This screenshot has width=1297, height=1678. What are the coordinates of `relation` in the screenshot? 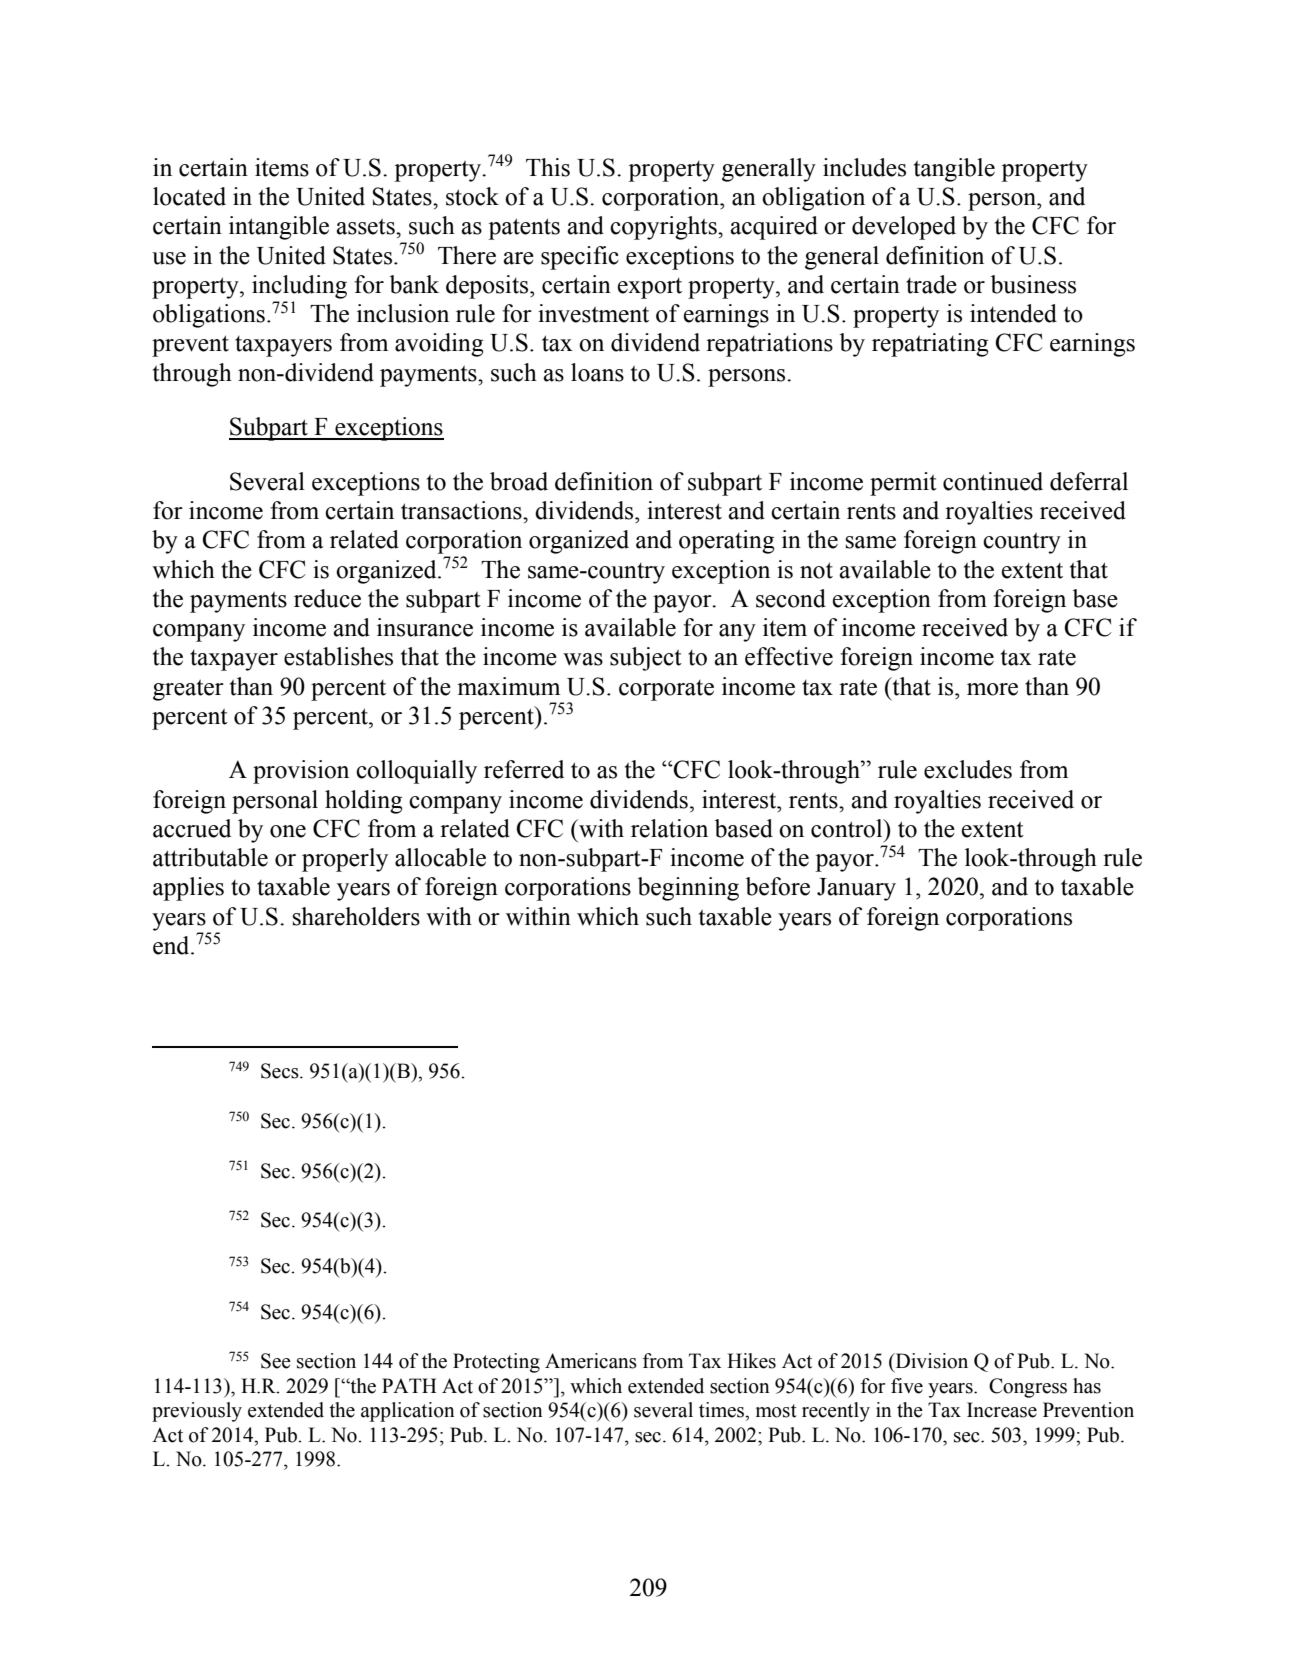 It's located at (669, 828).
